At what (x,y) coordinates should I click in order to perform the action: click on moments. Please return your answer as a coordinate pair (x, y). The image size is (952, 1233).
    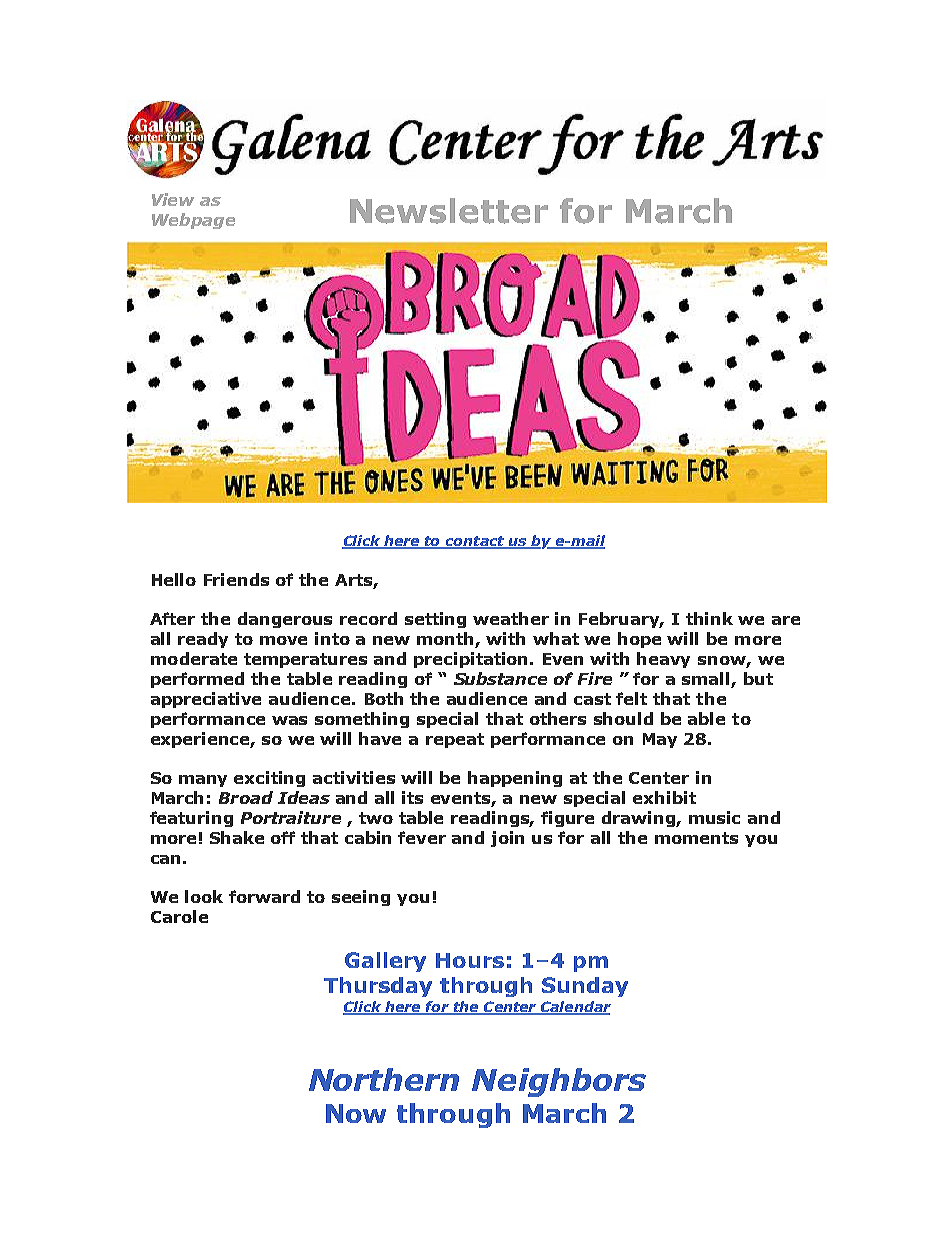
    Looking at the image, I should click on (696, 838).
